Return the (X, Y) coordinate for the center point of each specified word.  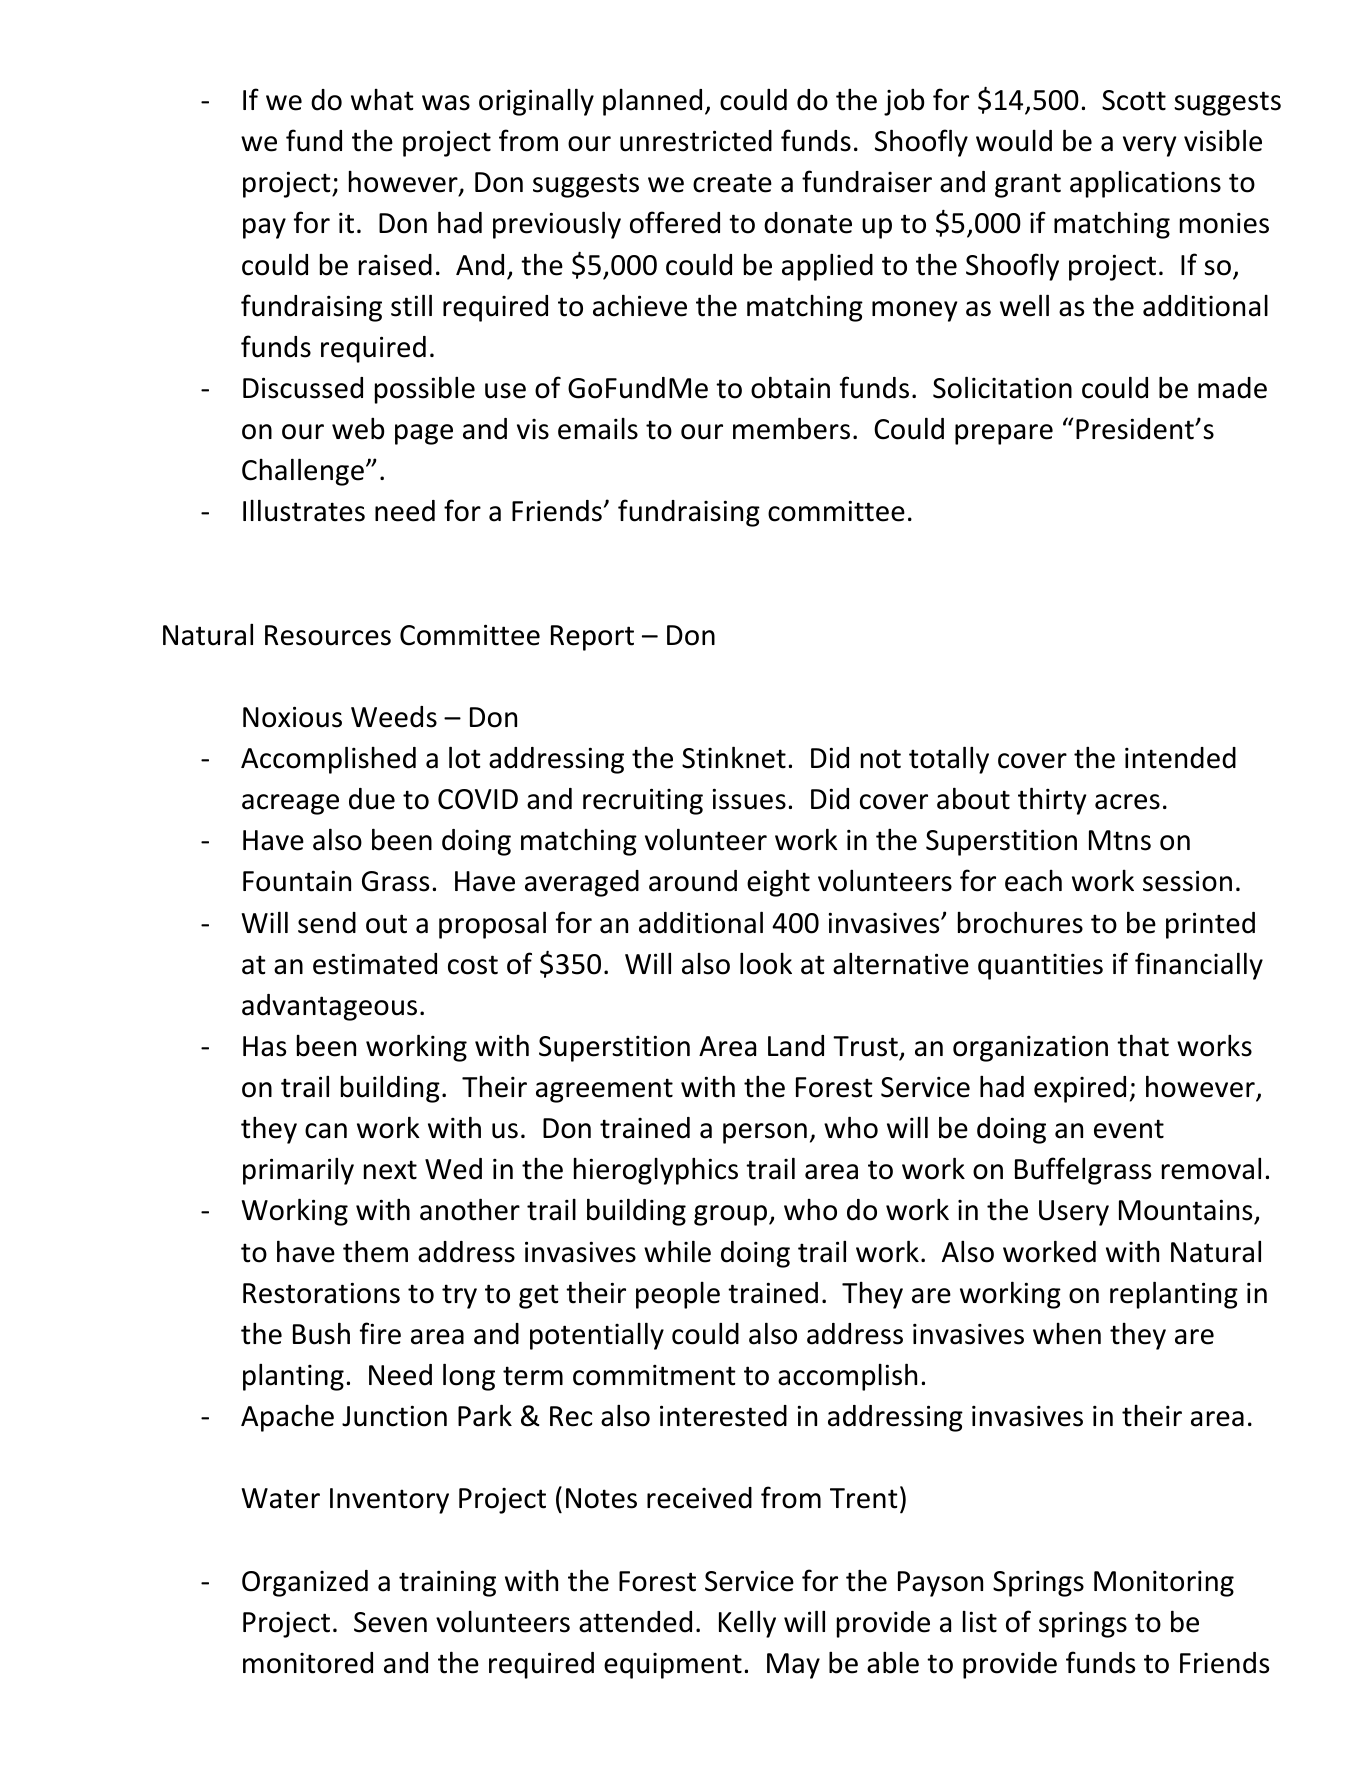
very (1149, 146)
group (730, 1215)
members (791, 428)
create (732, 183)
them (375, 1251)
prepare (1004, 434)
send (327, 923)
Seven (390, 1622)
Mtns (1120, 840)
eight (778, 883)
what (382, 100)
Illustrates (304, 510)
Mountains (1185, 1210)
